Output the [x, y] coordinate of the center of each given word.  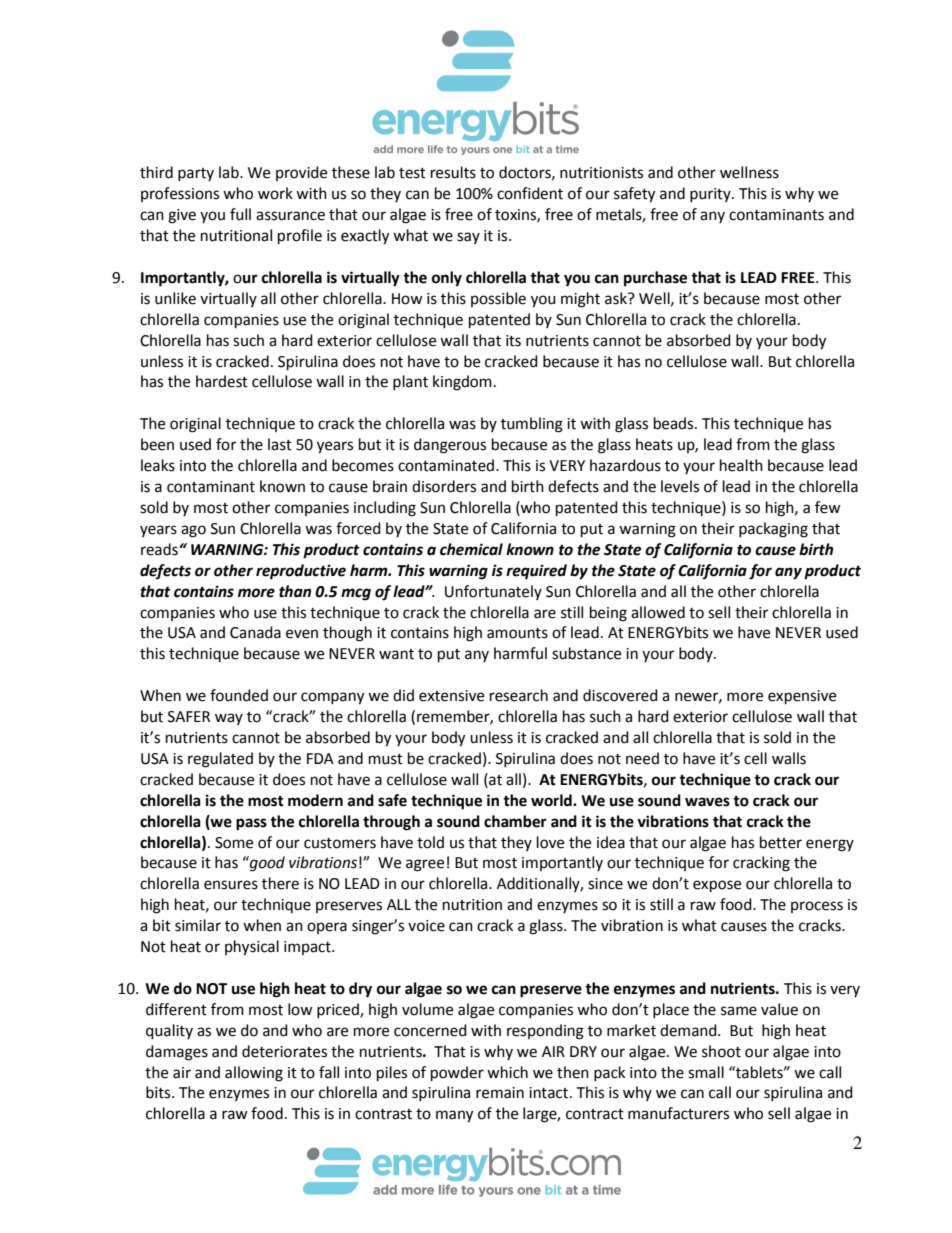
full [240, 214]
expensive [802, 697]
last [280, 444]
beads [675, 423]
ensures [231, 885]
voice [426, 926]
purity [711, 195]
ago [193, 531]
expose [717, 886]
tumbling [532, 425]
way [229, 719]
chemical [471, 549]
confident [530, 193]
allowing [254, 1074]
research [519, 695]
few [828, 507]
